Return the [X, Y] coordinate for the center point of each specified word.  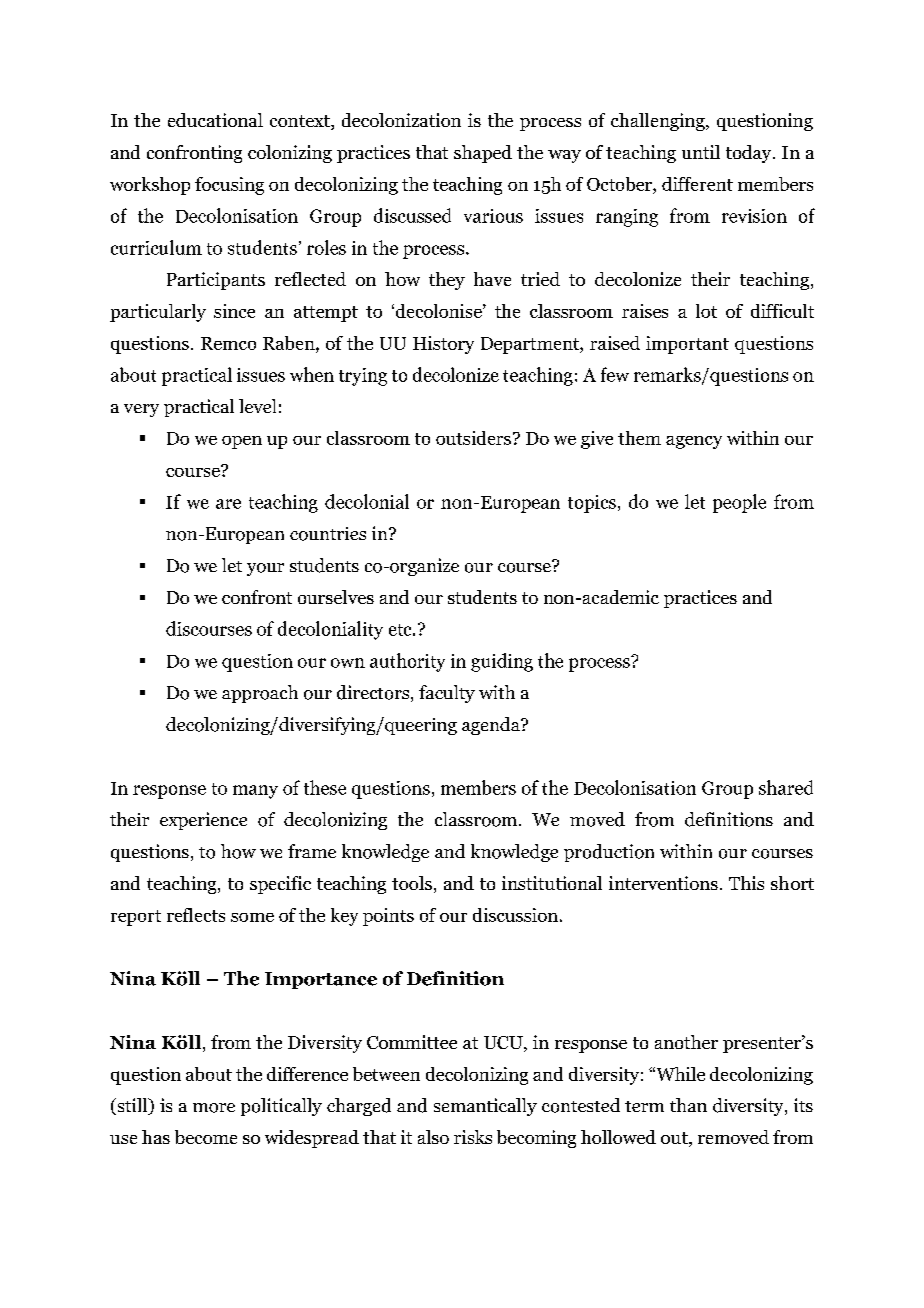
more [214, 1108]
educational [215, 120]
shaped [483, 154]
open [242, 442]
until [701, 152]
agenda [492, 726]
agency [694, 442]
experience [203, 821]
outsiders [473, 438]
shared [786, 787]
